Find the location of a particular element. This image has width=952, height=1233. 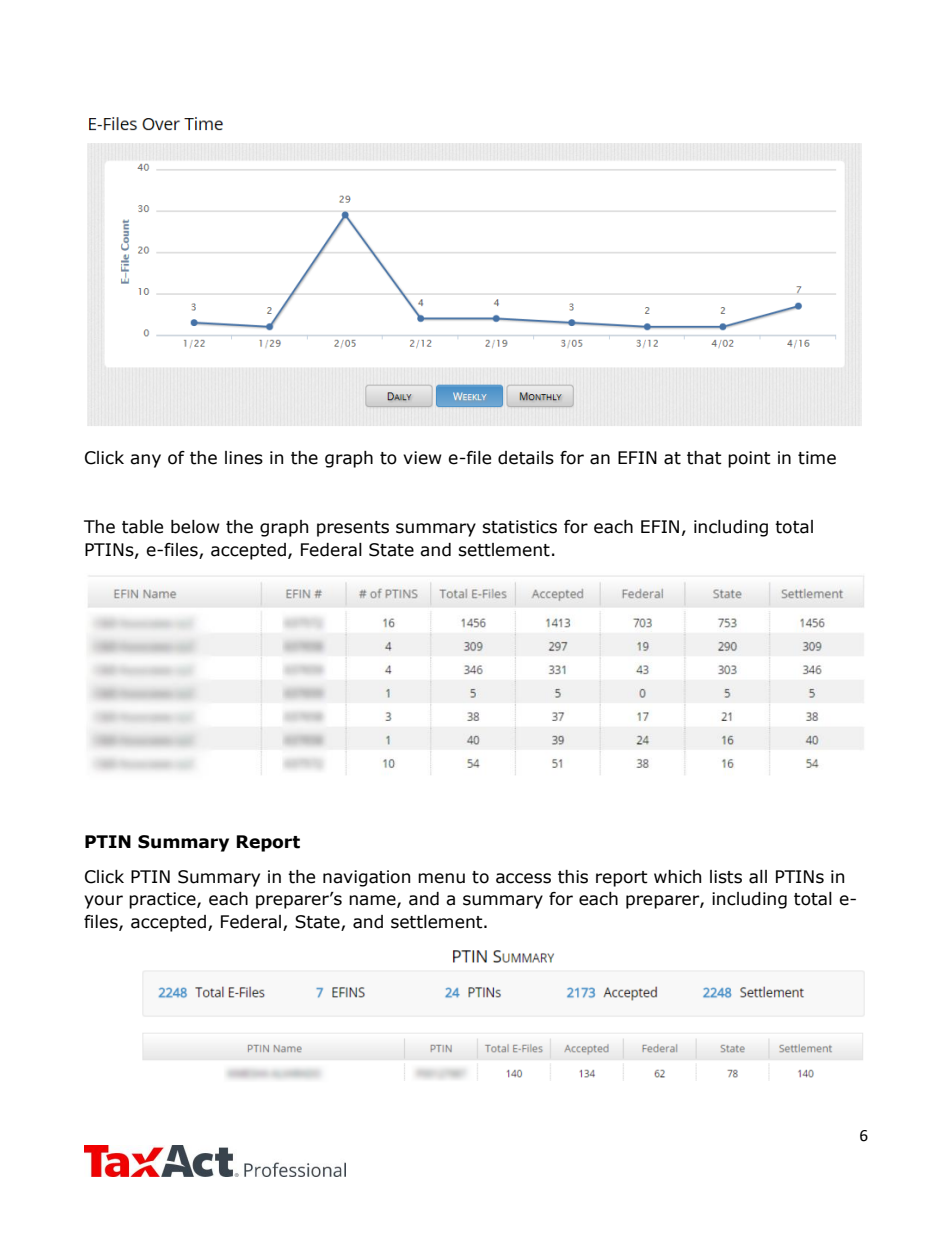

access is located at coordinates (523, 878).
